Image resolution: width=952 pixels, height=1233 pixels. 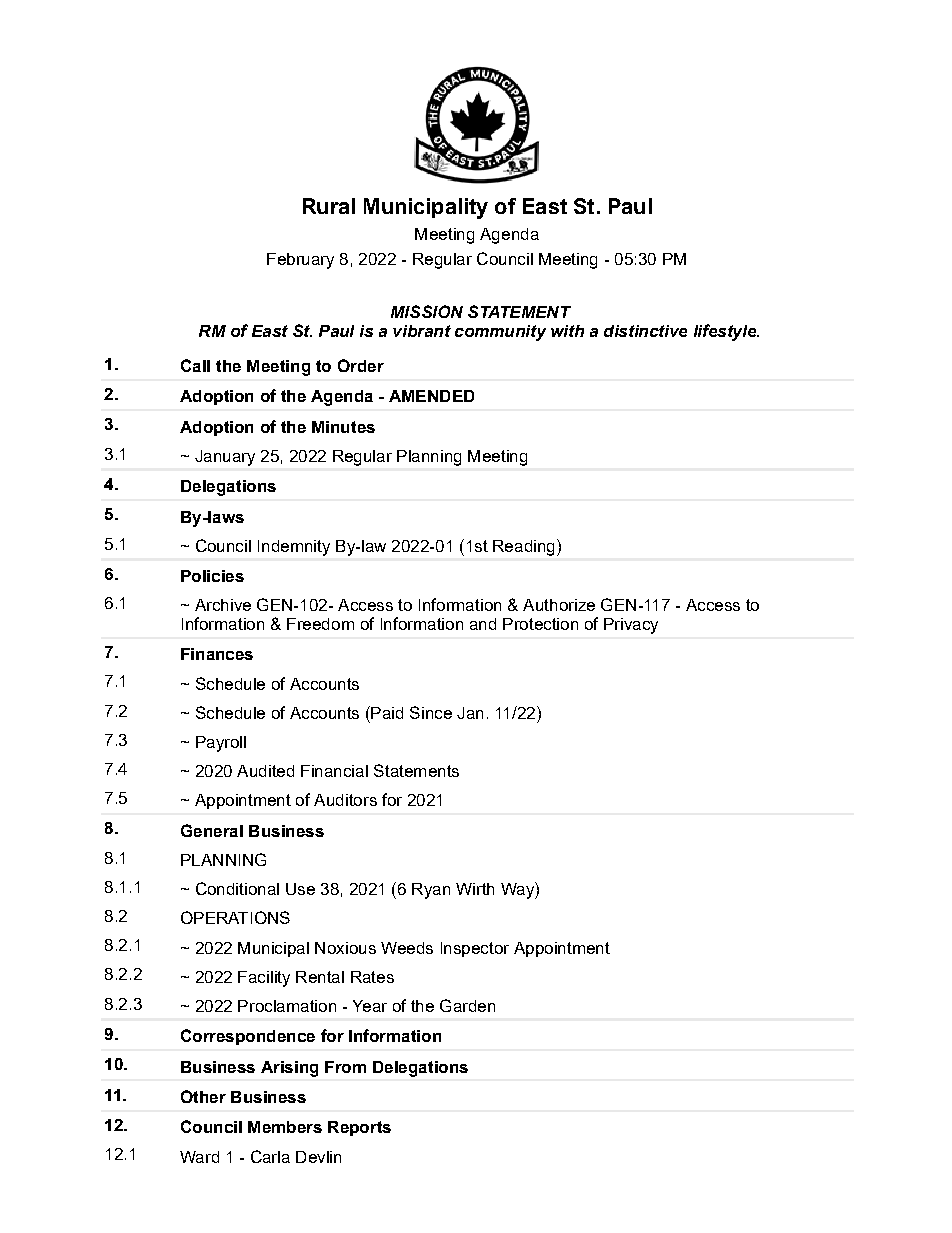 What do you see at coordinates (631, 626) in the screenshot?
I see `Privacy` at bounding box center [631, 626].
